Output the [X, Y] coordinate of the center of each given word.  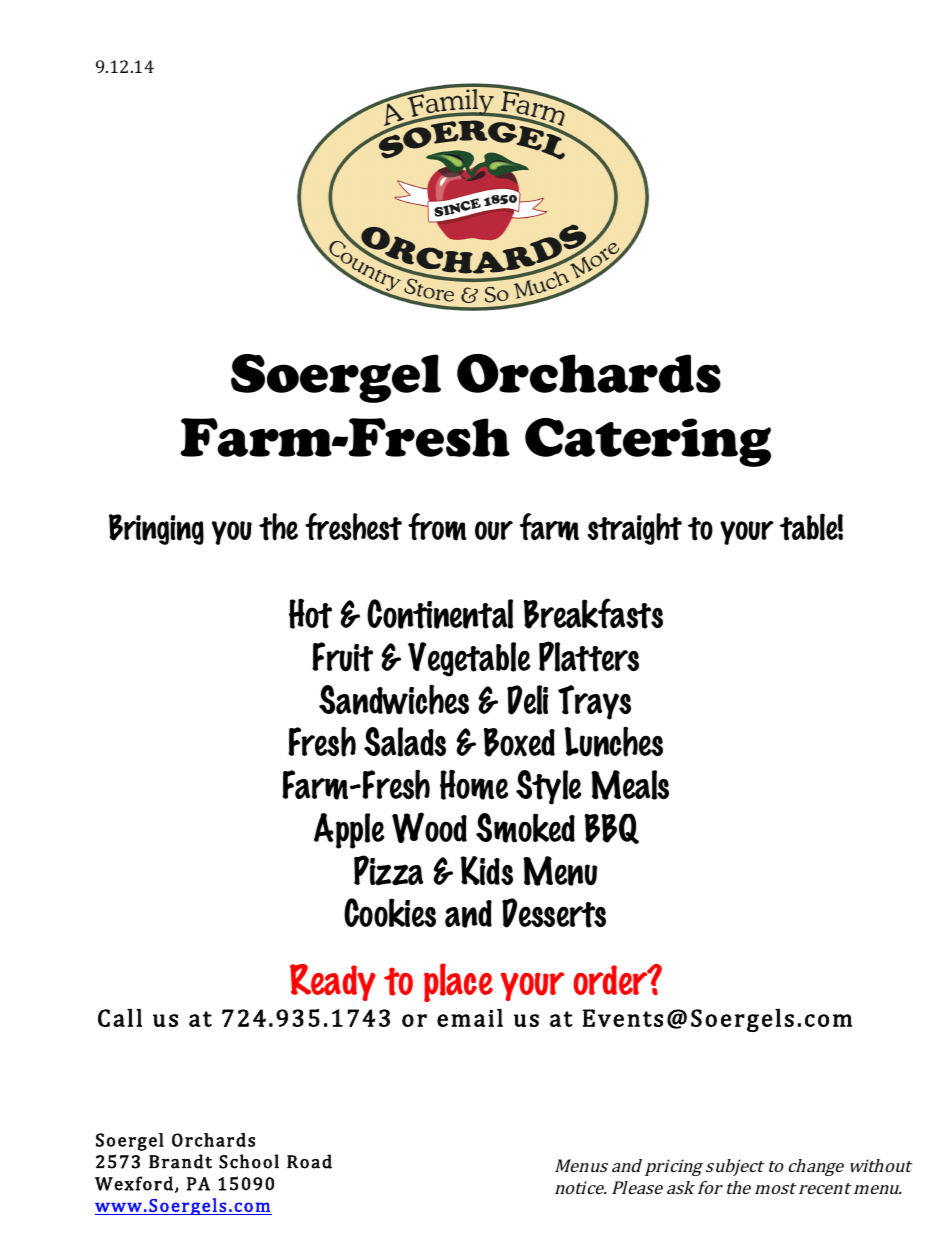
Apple [349, 831]
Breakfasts [593, 613]
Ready [333, 982]
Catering [648, 442]
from [437, 527]
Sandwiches [394, 699]
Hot [310, 613]
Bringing [156, 529]
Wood [429, 827]
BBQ [612, 828]
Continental [440, 614]
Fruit [342, 657]
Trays [594, 702]
